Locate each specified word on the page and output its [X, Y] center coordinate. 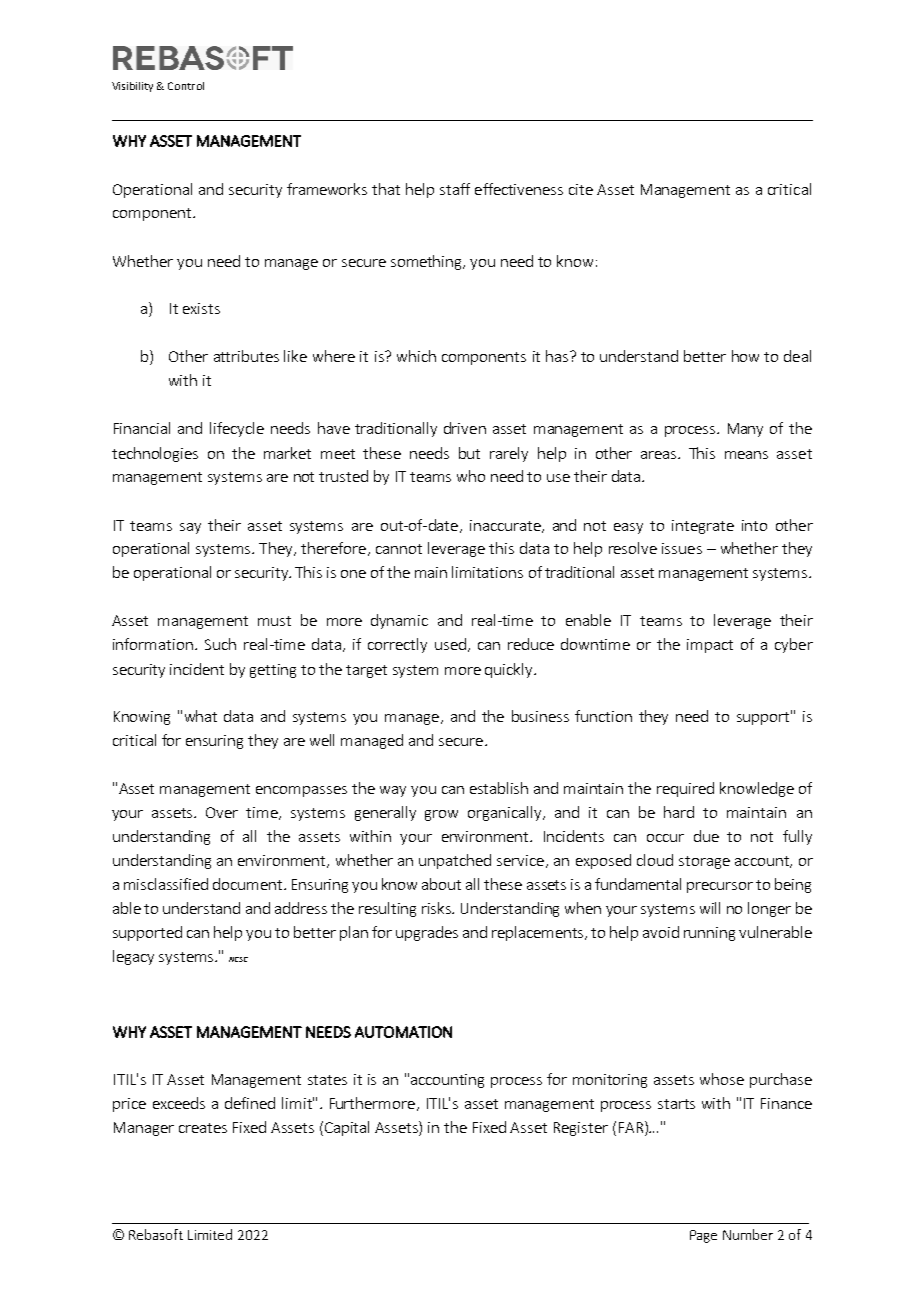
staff [455, 189]
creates [203, 1128]
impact [710, 646]
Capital [347, 1128]
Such [220, 644]
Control [186, 86]
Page [703, 1236]
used [450, 644]
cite [581, 189]
